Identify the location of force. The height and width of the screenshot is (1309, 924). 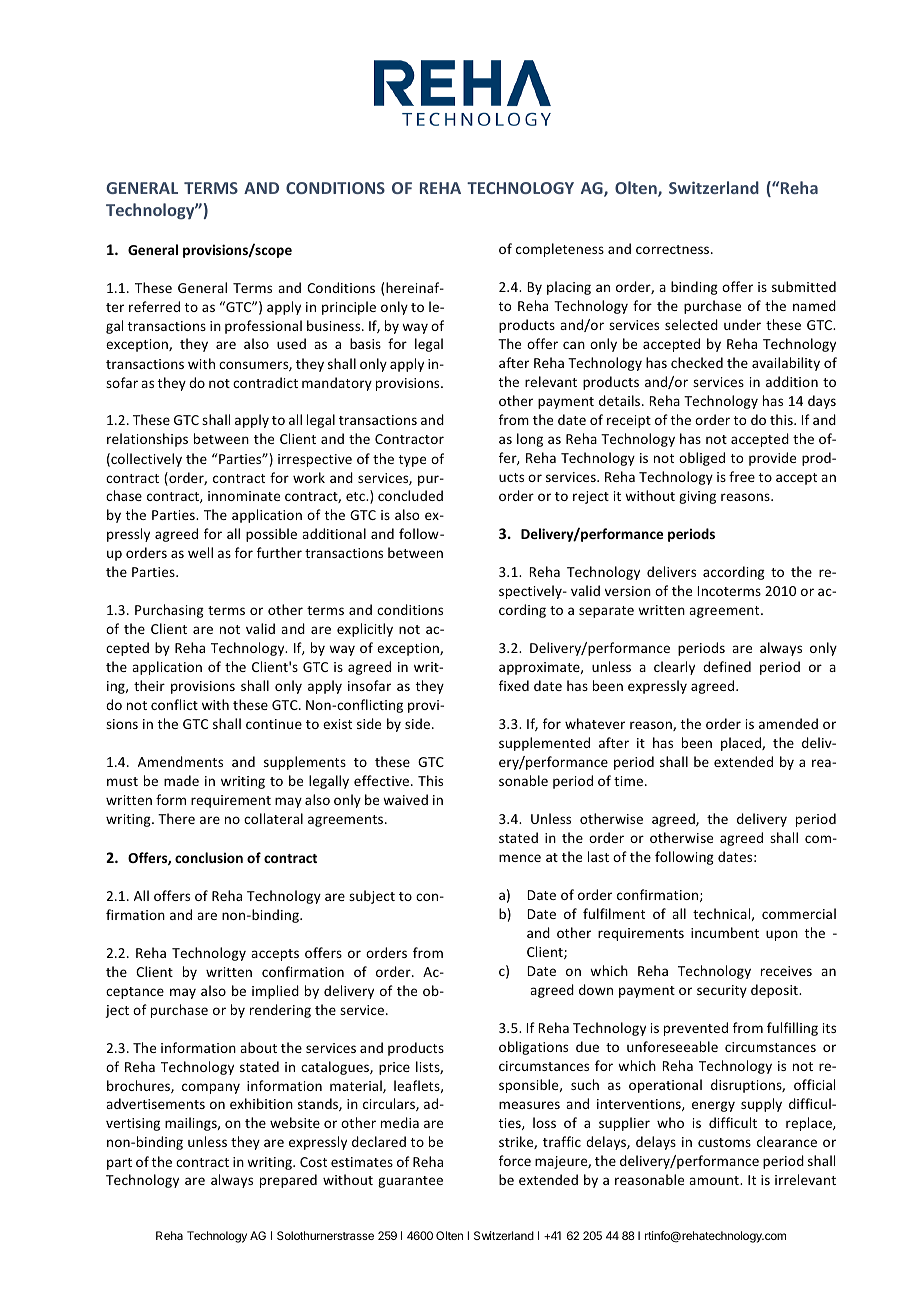
(515, 1160).
